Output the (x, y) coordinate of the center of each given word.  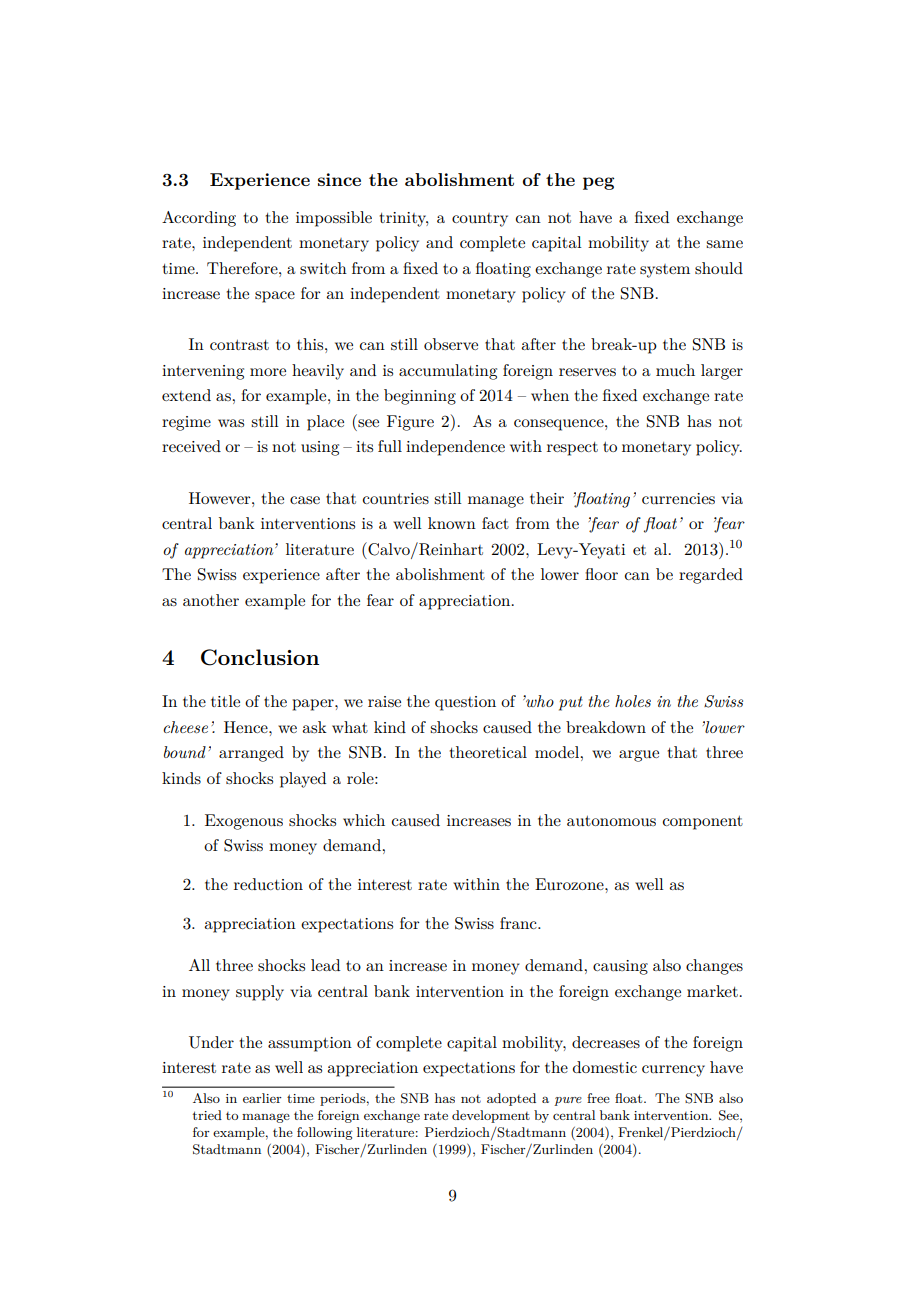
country (480, 220)
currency (673, 1071)
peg (598, 183)
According (199, 219)
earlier (262, 1098)
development (491, 1116)
